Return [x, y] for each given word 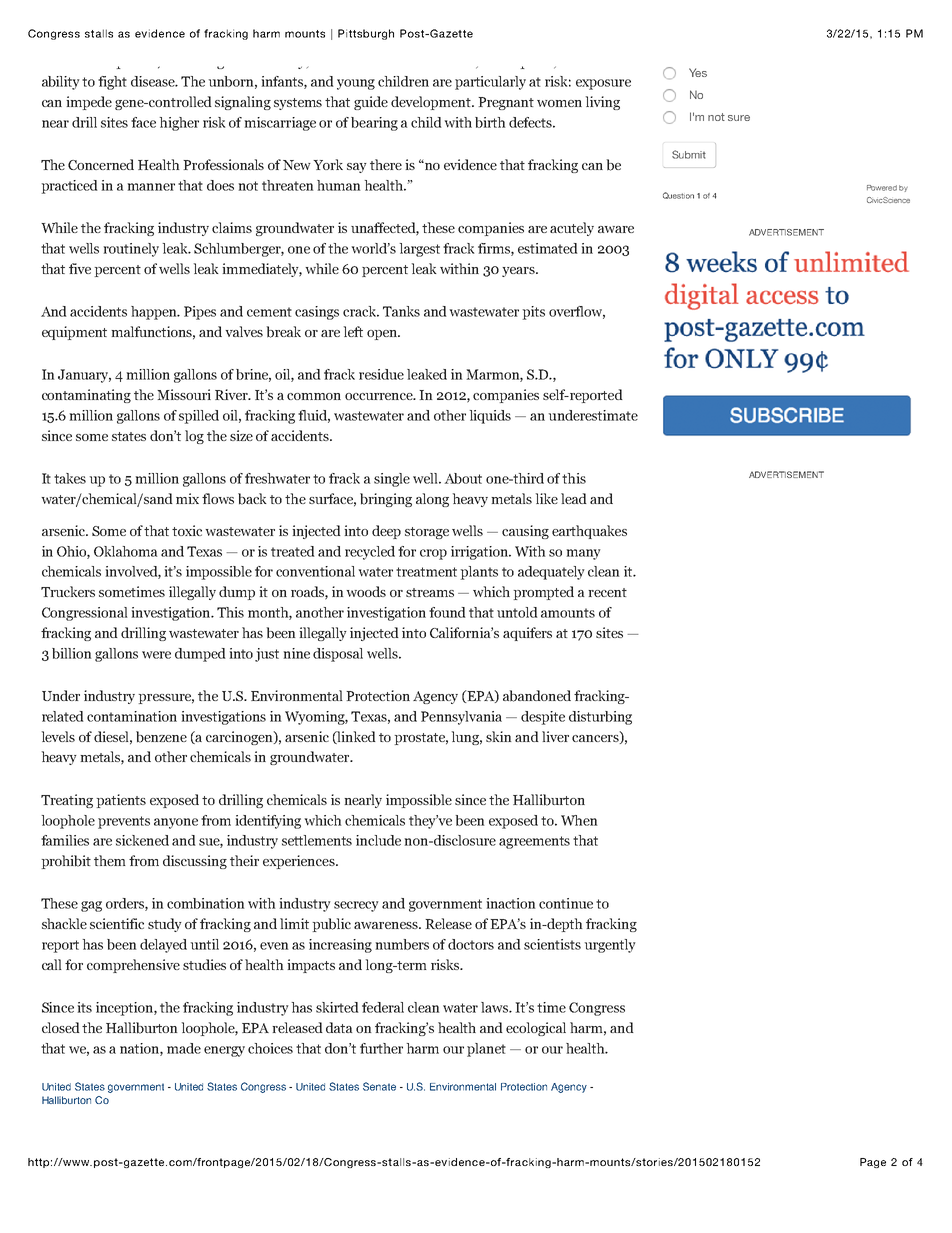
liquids [490, 417]
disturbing [600, 718]
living [603, 103]
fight [112, 83]
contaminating [86, 396]
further [381, 1048]
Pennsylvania [461, 718]
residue [381, 374]
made [184, 1048]
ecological [536, 1029]
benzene [161, 737]
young [356, 84]
